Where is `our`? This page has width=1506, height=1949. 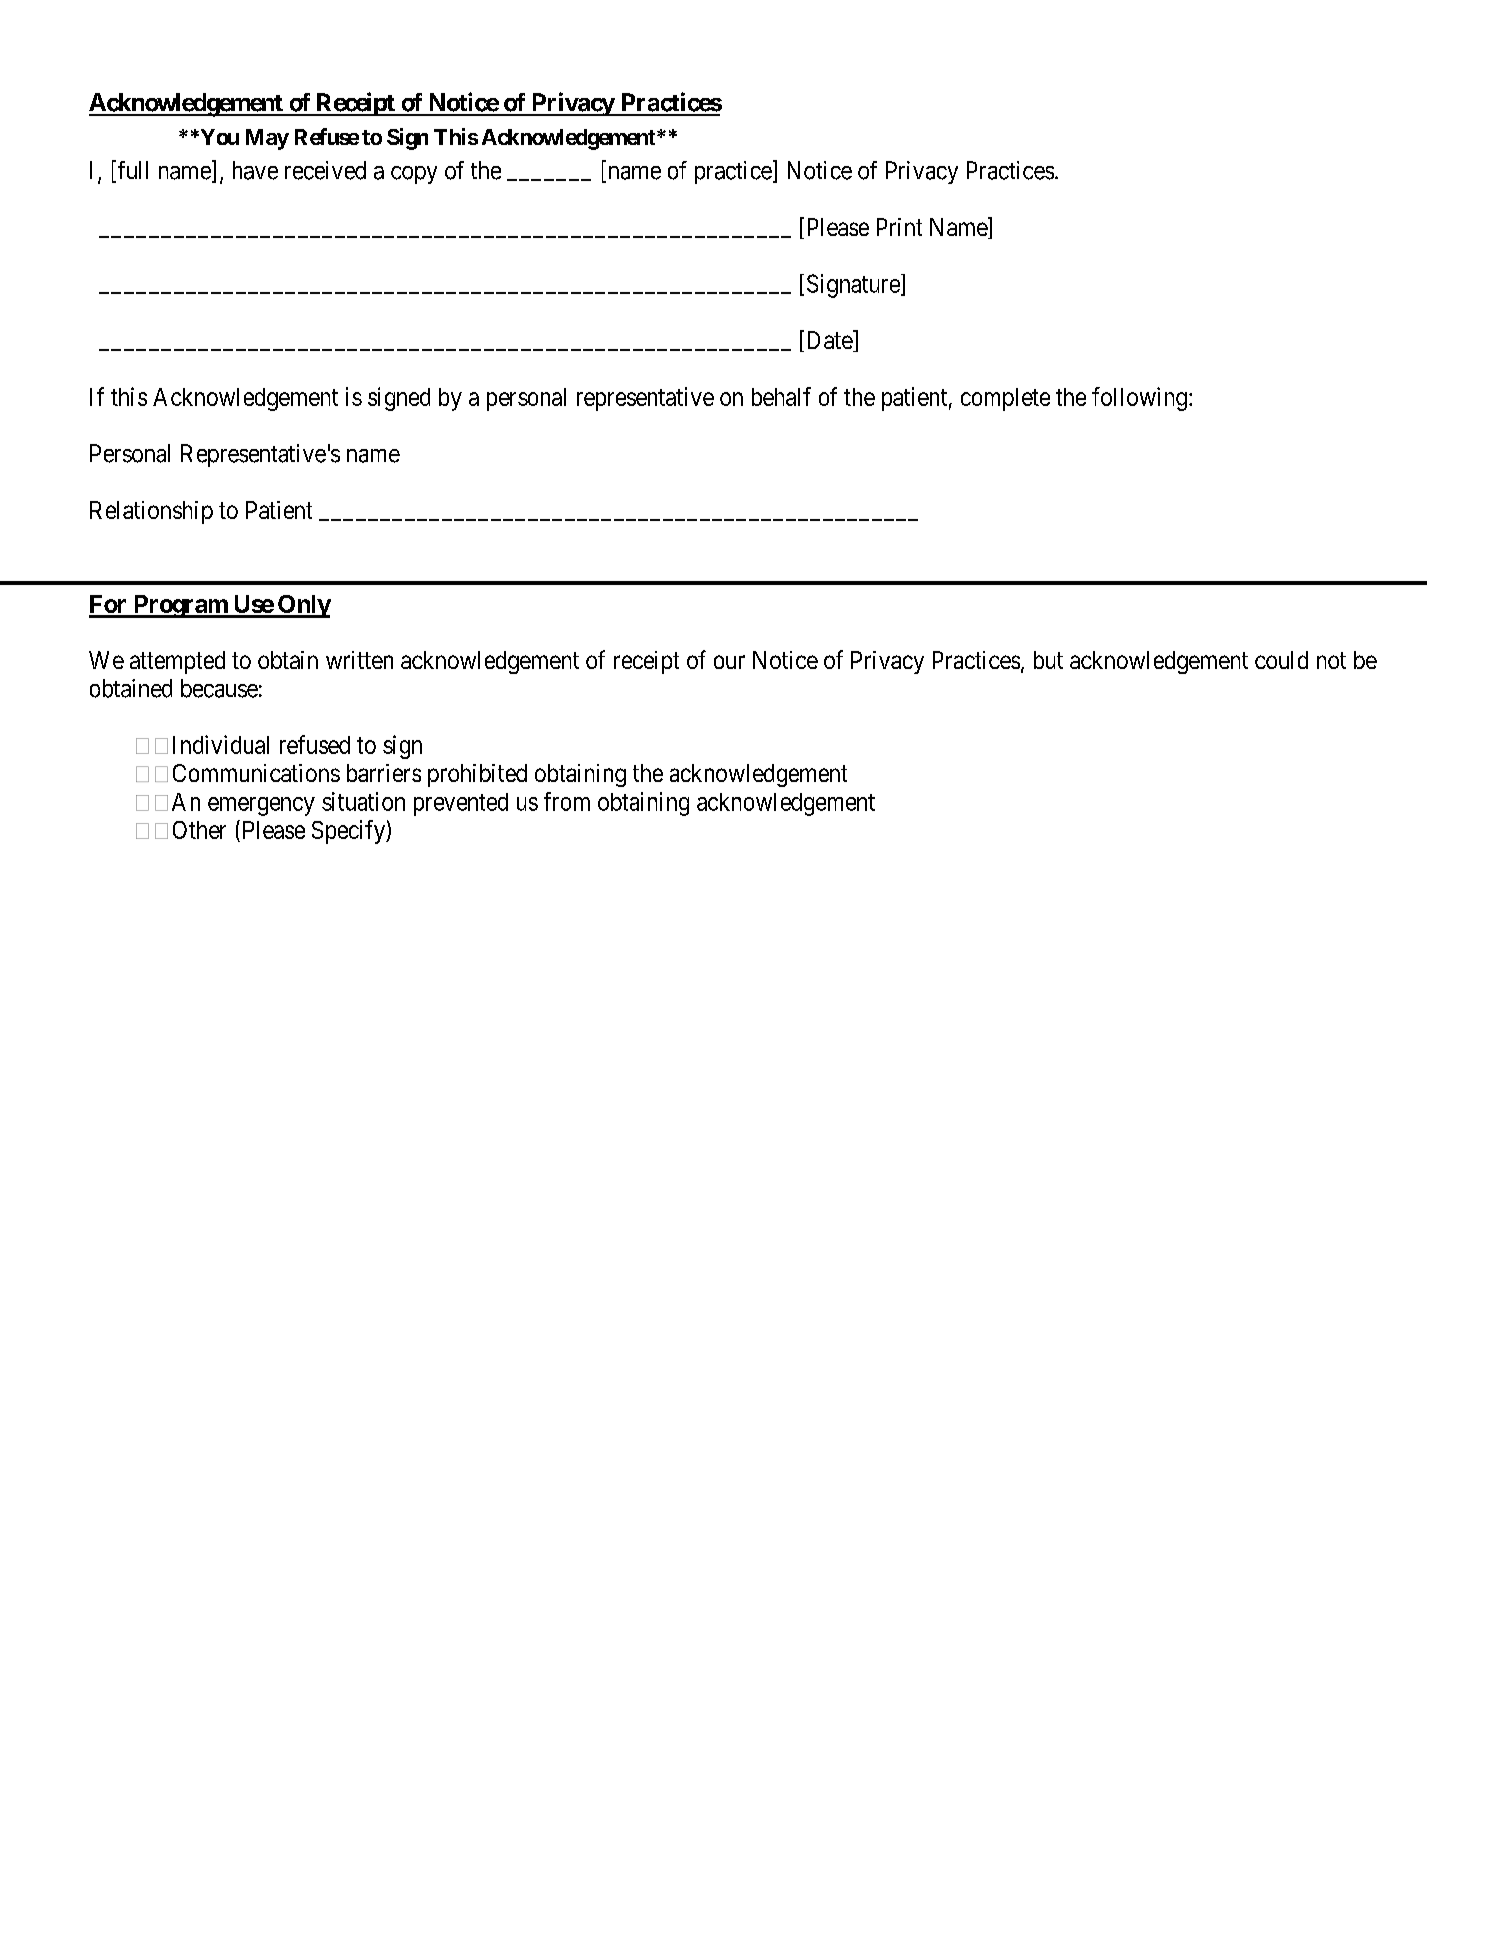 our is located at coordinates (729, 662).
